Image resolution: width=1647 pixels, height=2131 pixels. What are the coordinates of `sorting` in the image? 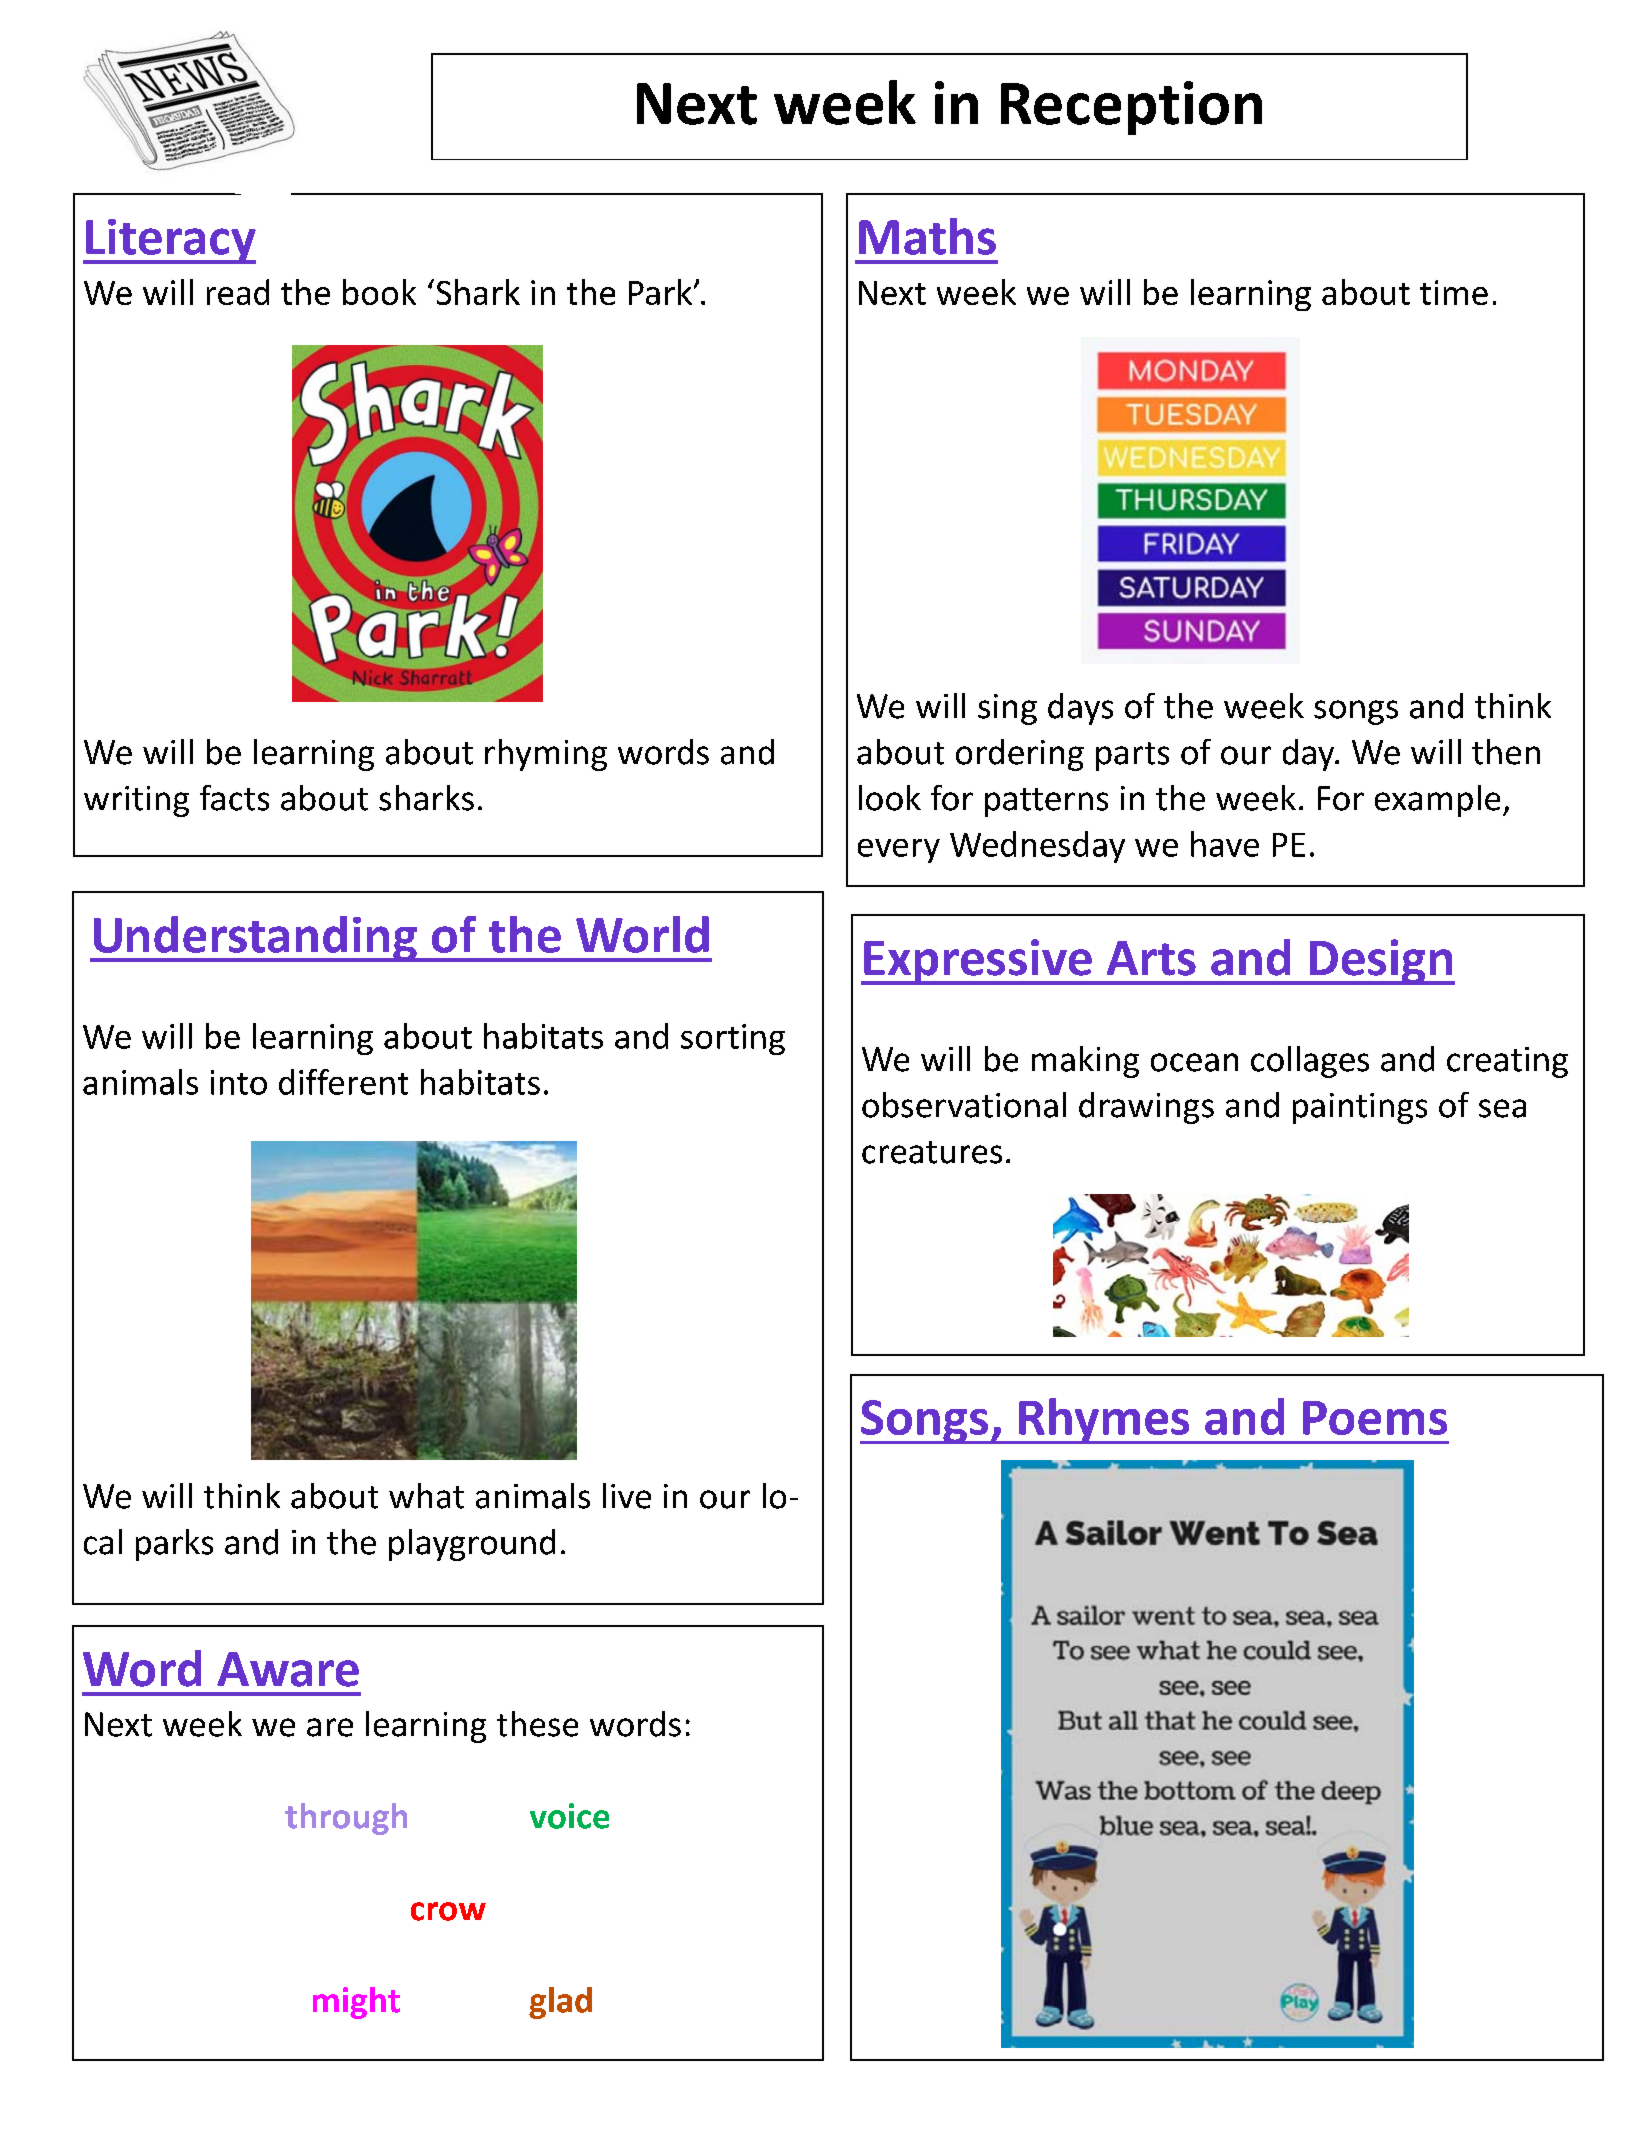 It's located at (733, 1039).
